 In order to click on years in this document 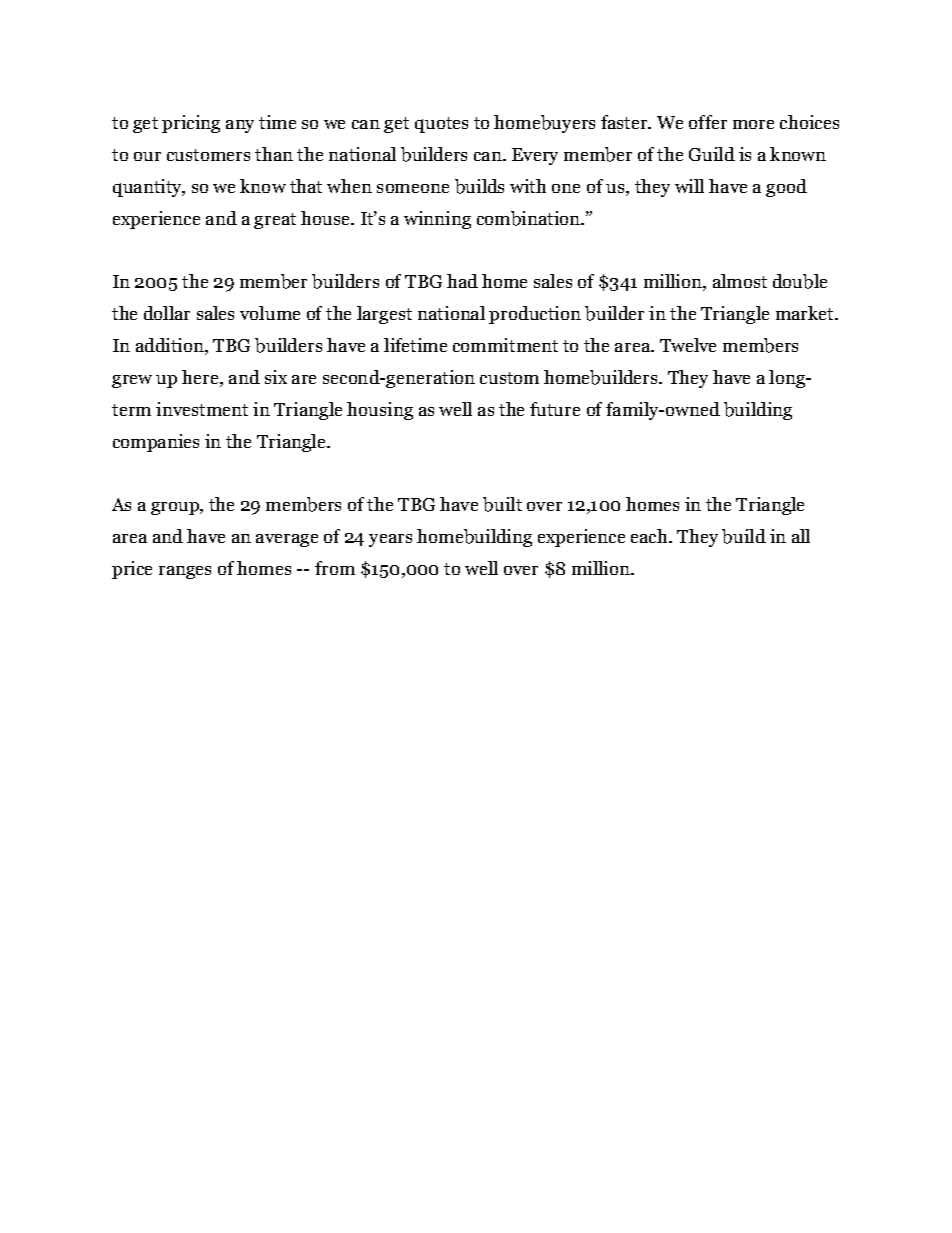, I will do `click(390, 540)`.
